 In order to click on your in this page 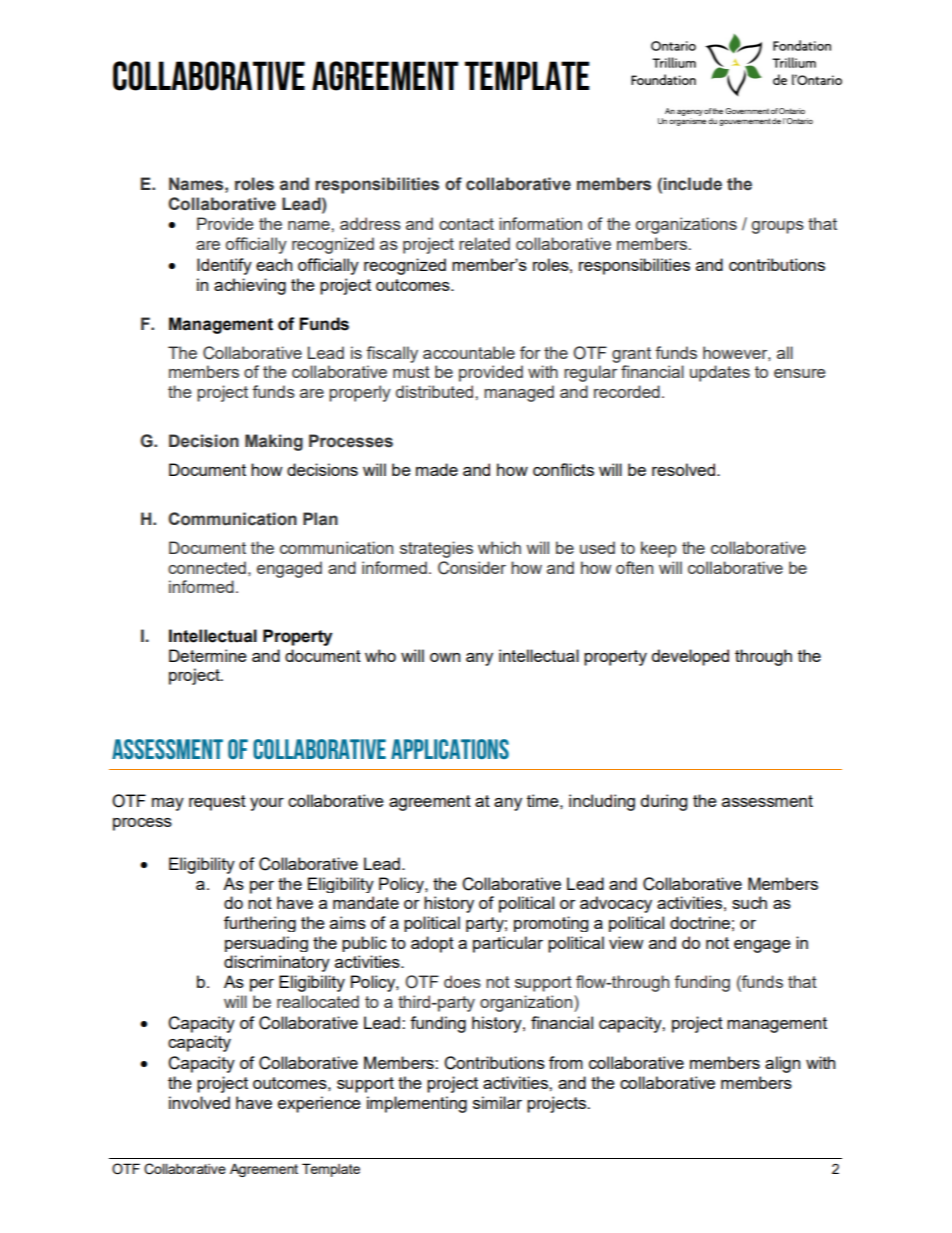, I will do `click(267, 804)`.
